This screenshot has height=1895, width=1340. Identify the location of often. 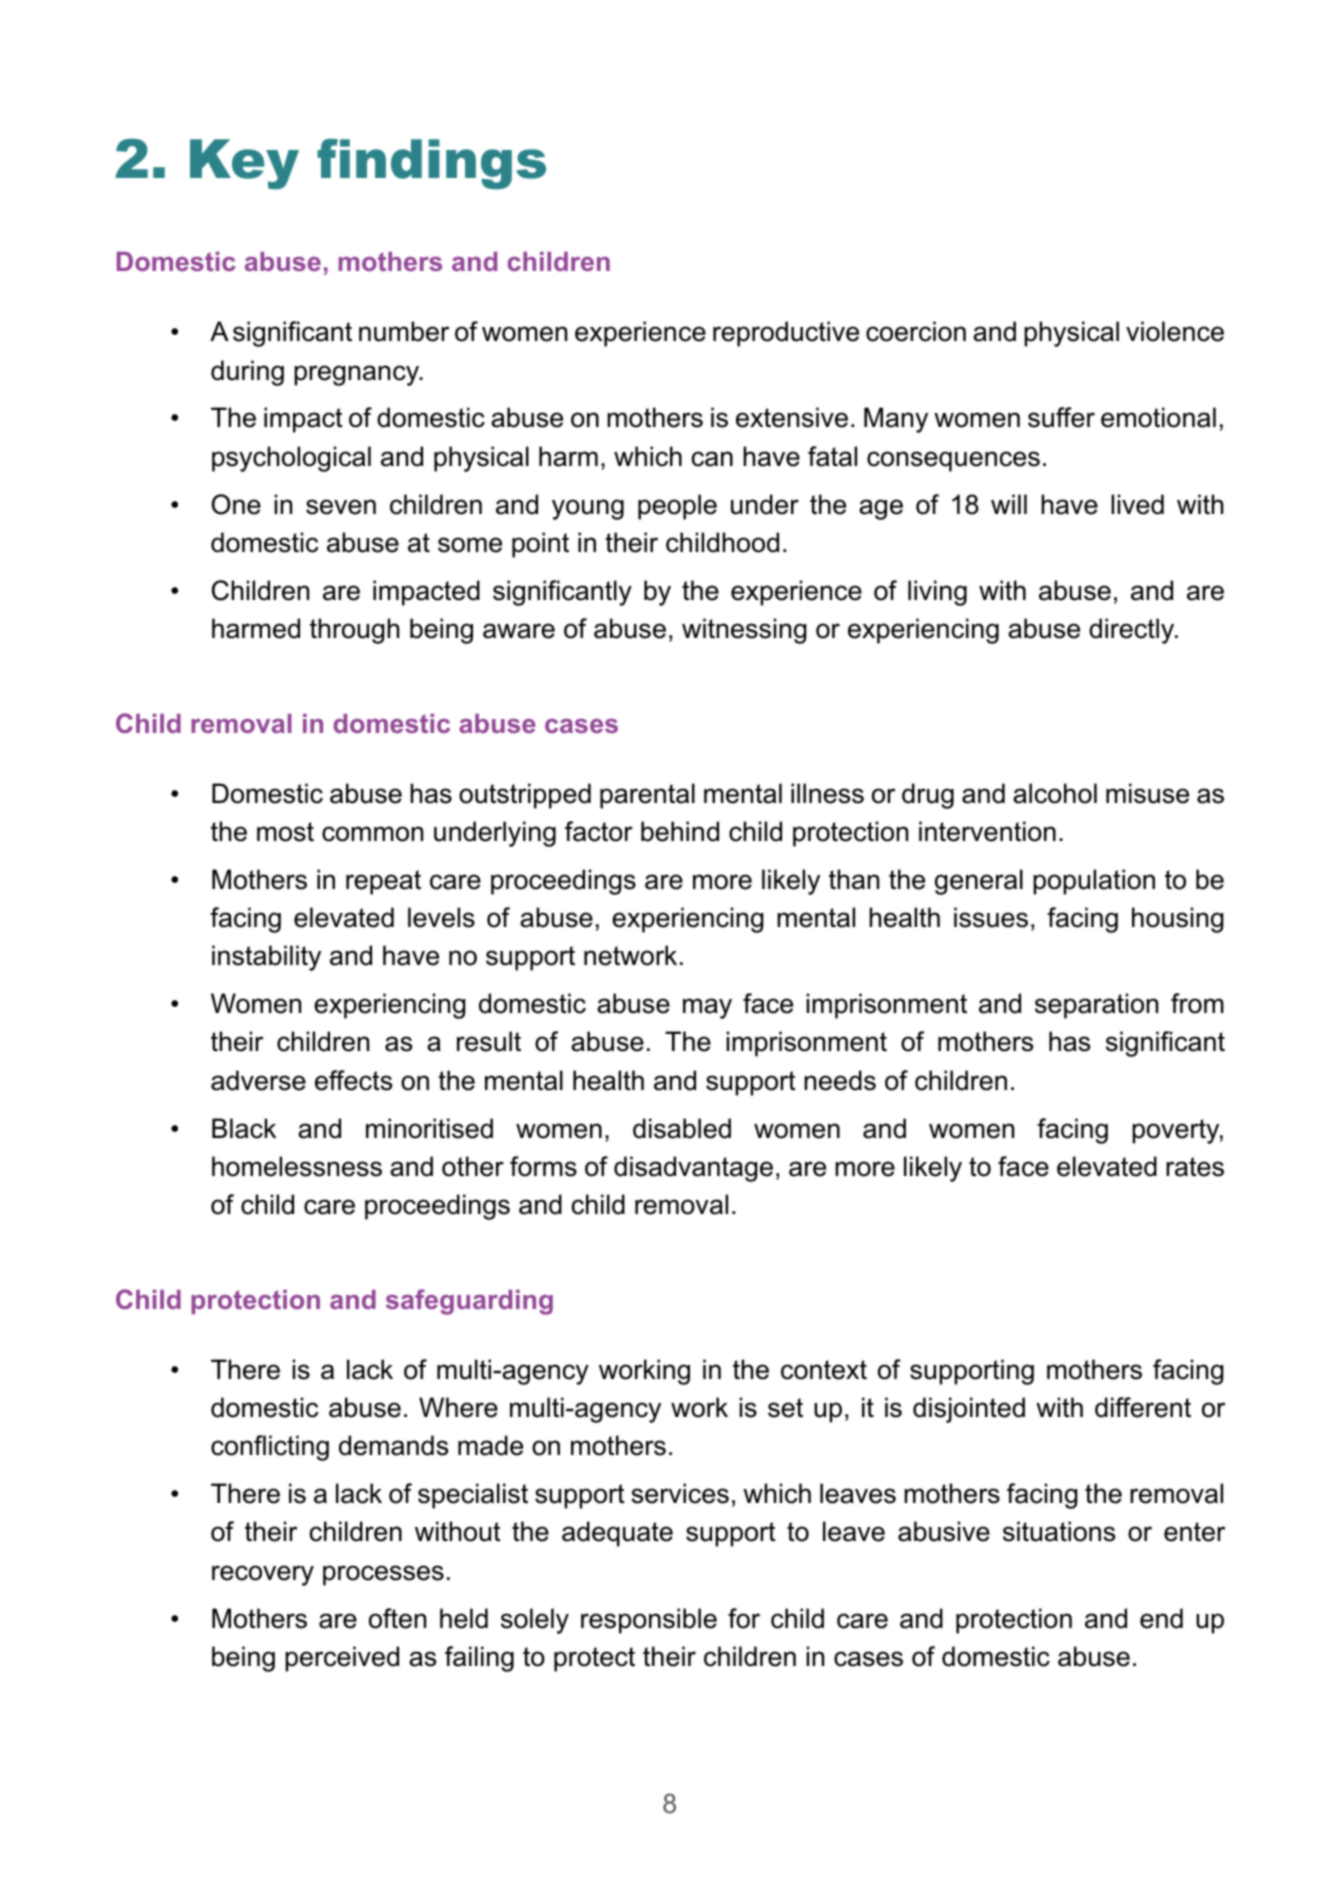
(397, 1618).
